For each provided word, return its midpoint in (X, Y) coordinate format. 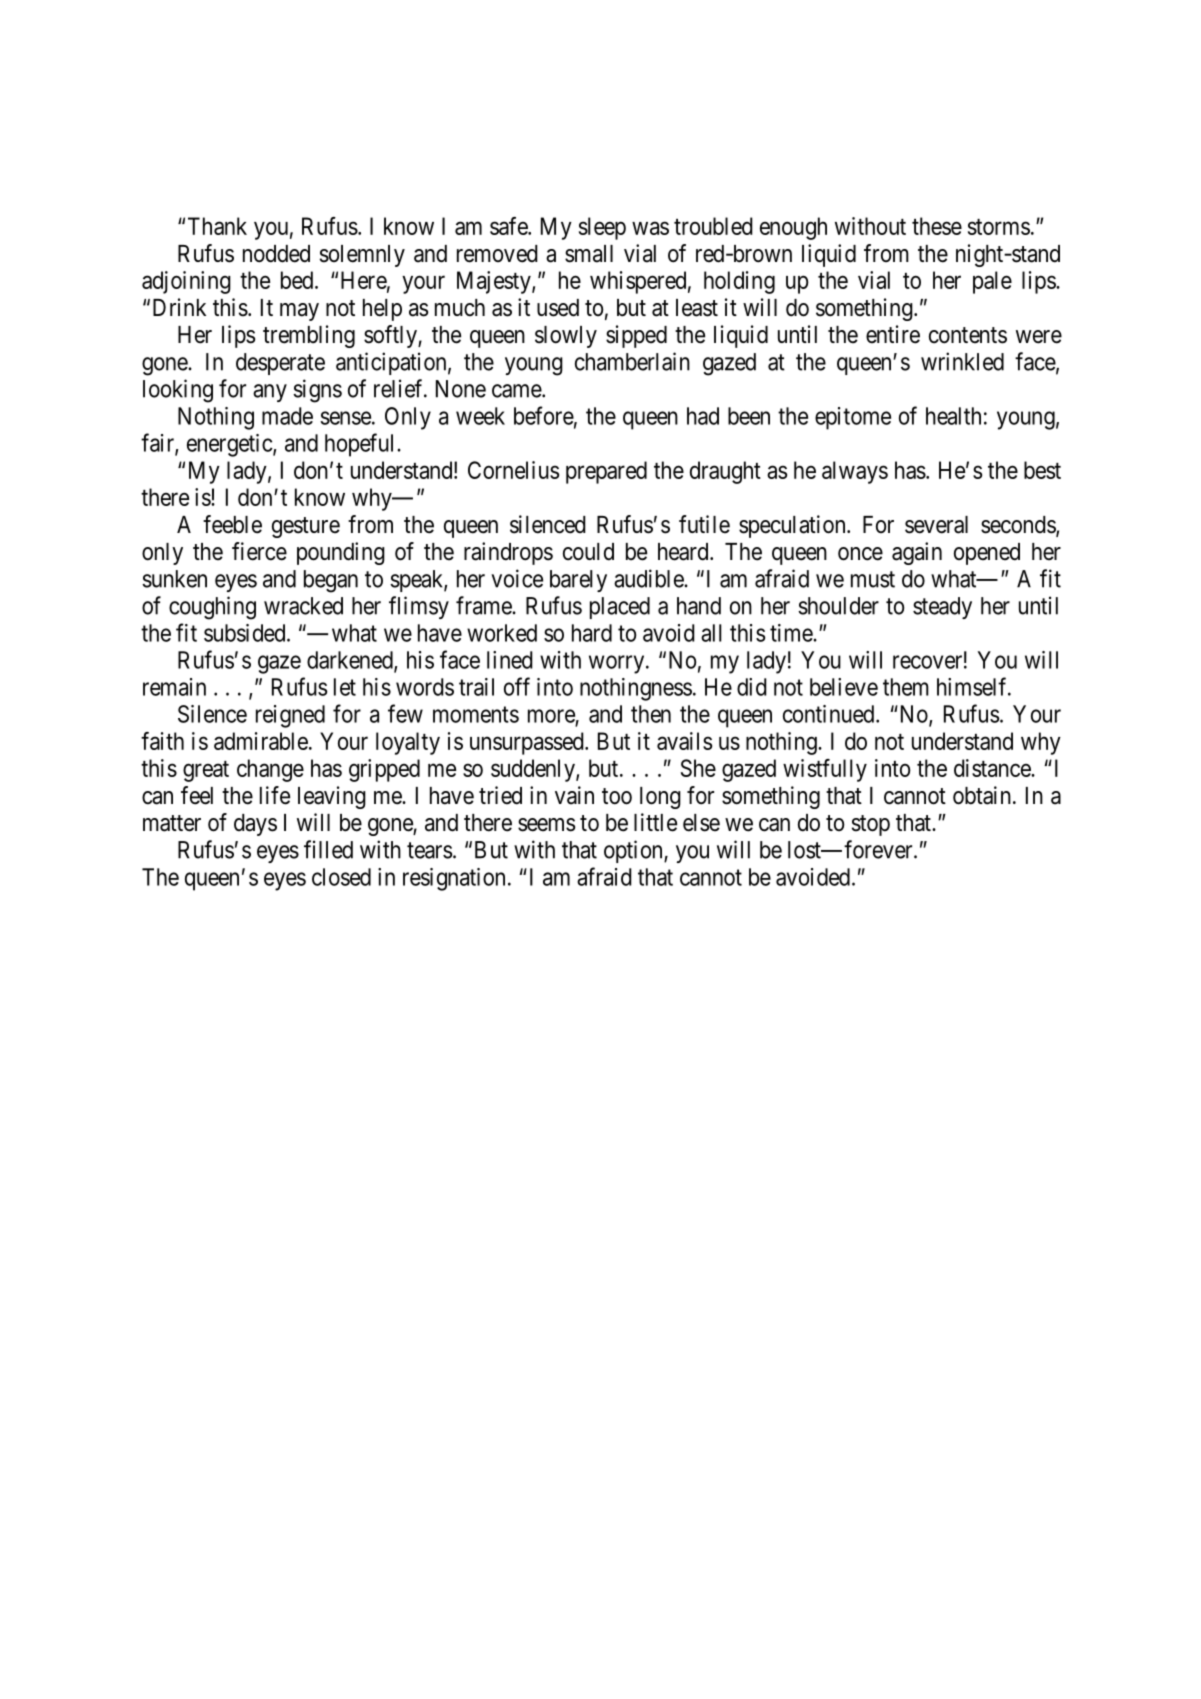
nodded (276, 254)
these (937, 226)
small (589, 254)
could (588, 552)
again (917, 553)
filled (328, 849)
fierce (259, 551)
